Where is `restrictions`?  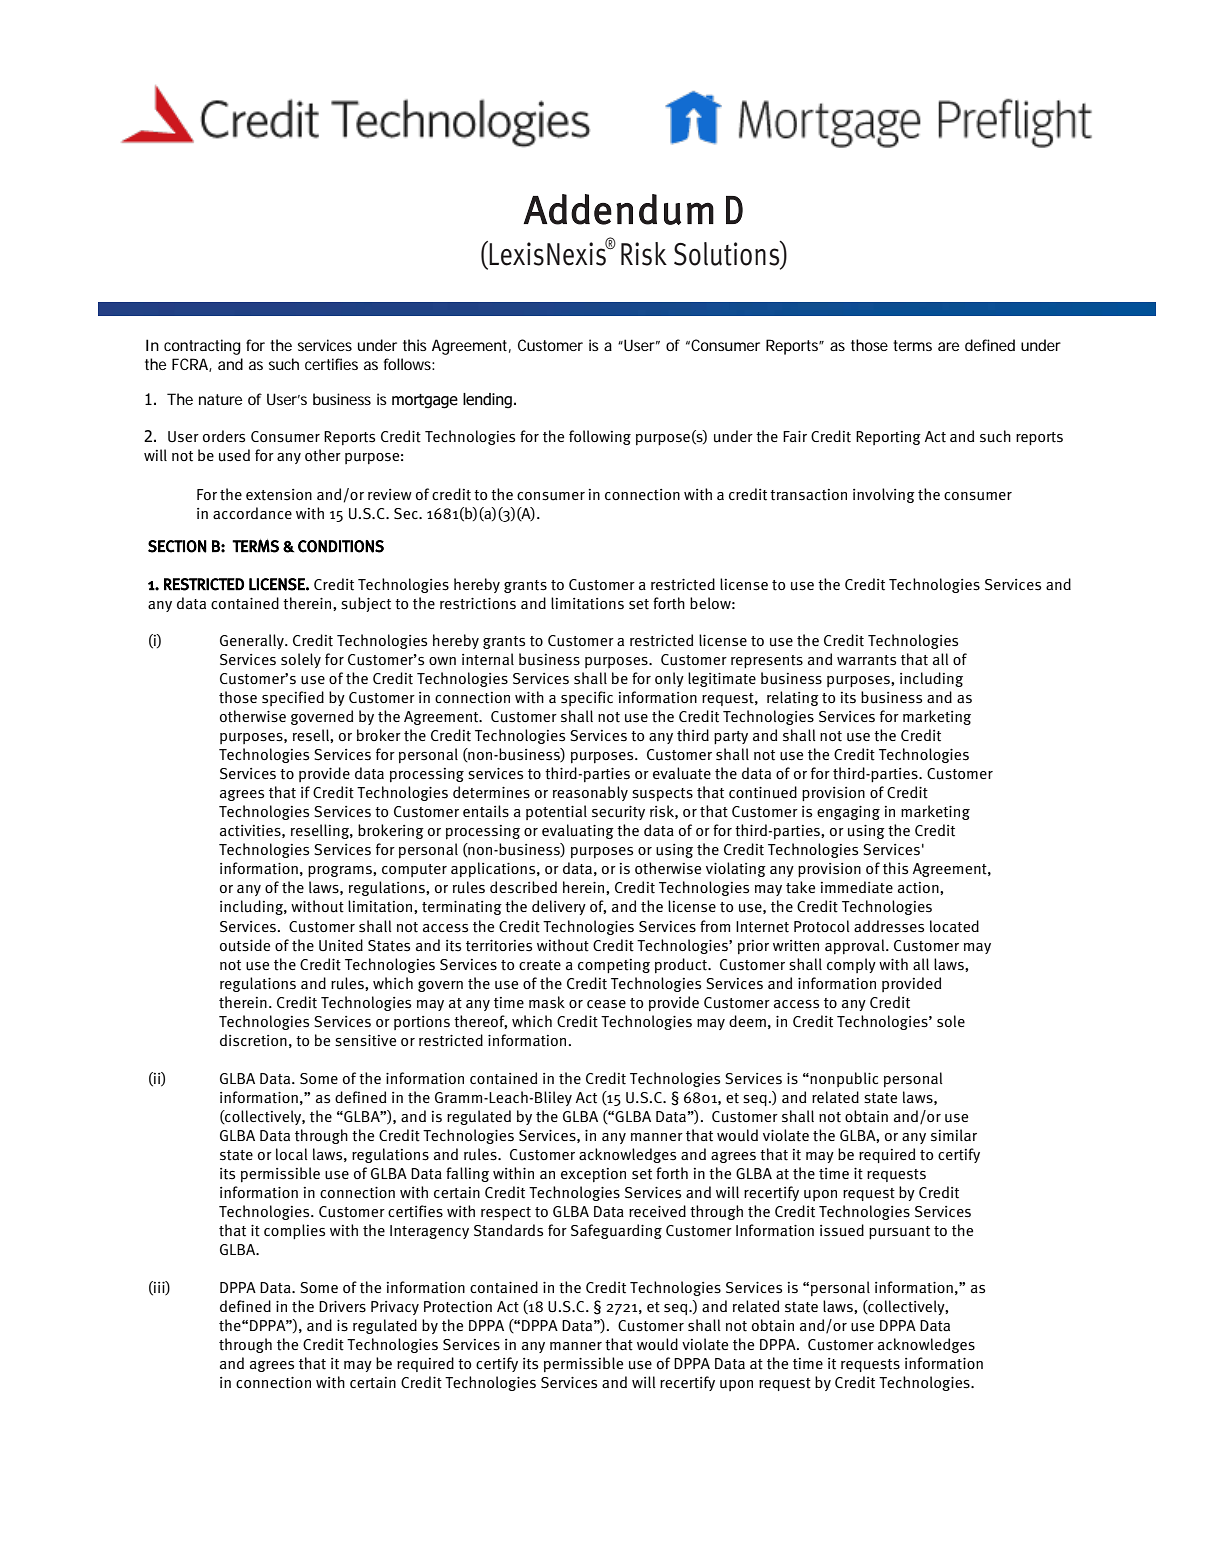 restrictions is located at coordinates (478, 604).
